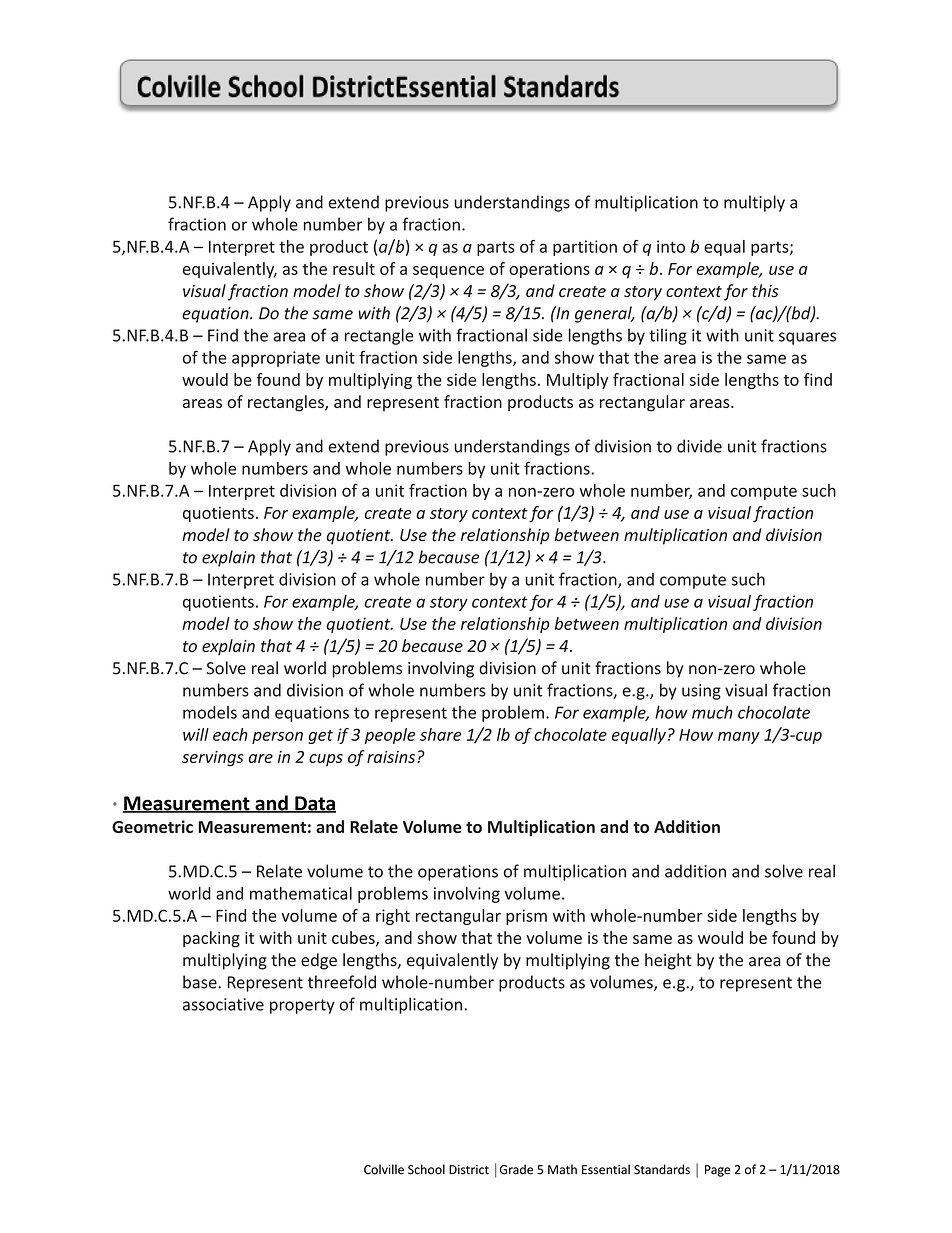 This screenshot has height=1233, width=952. Describe the element at coordinates (712, 712) in the screenshot. I see `much` at that location.
